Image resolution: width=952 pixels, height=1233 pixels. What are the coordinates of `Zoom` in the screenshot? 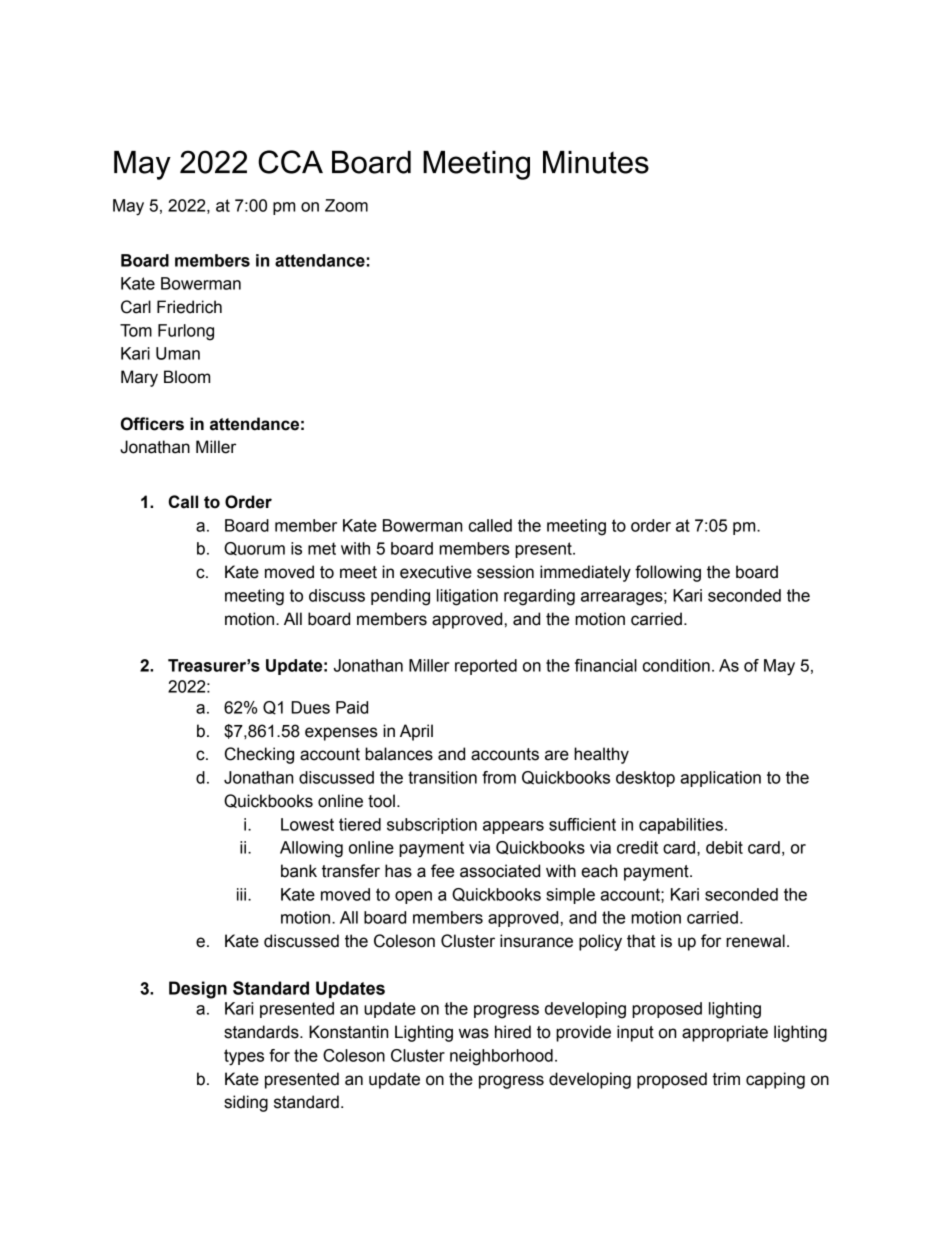 It's located at (346, 205).
